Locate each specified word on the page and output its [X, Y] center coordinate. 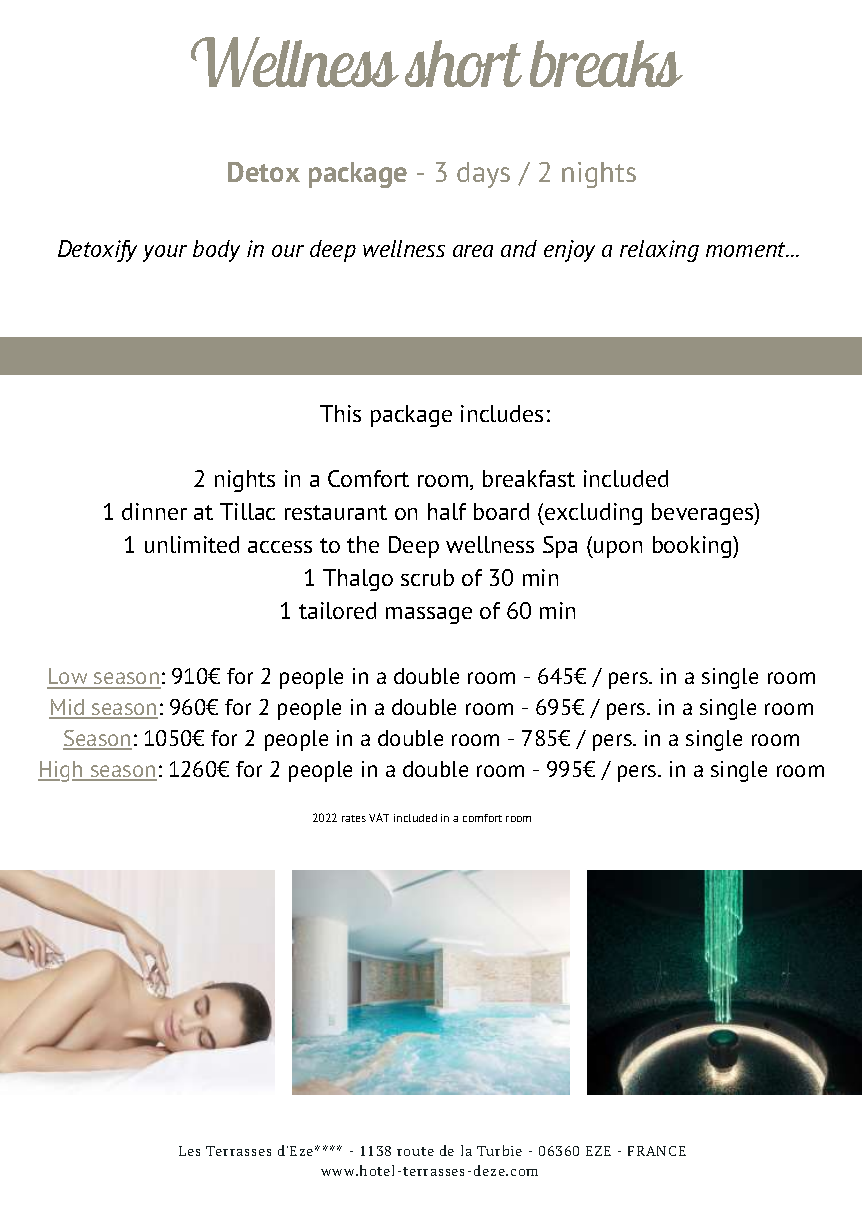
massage [429, 615]
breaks [606, 63]
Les [189, 1151]
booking [693, 547]
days [483, 175]
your [165, 253]
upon [617, 549]
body [216, 251]
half [447, 511]
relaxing [659, 251]
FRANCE [657, 1151]
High [61, 771]
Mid [68, 708]
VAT [379, 817]
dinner [154, 511]
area [473, 251]
